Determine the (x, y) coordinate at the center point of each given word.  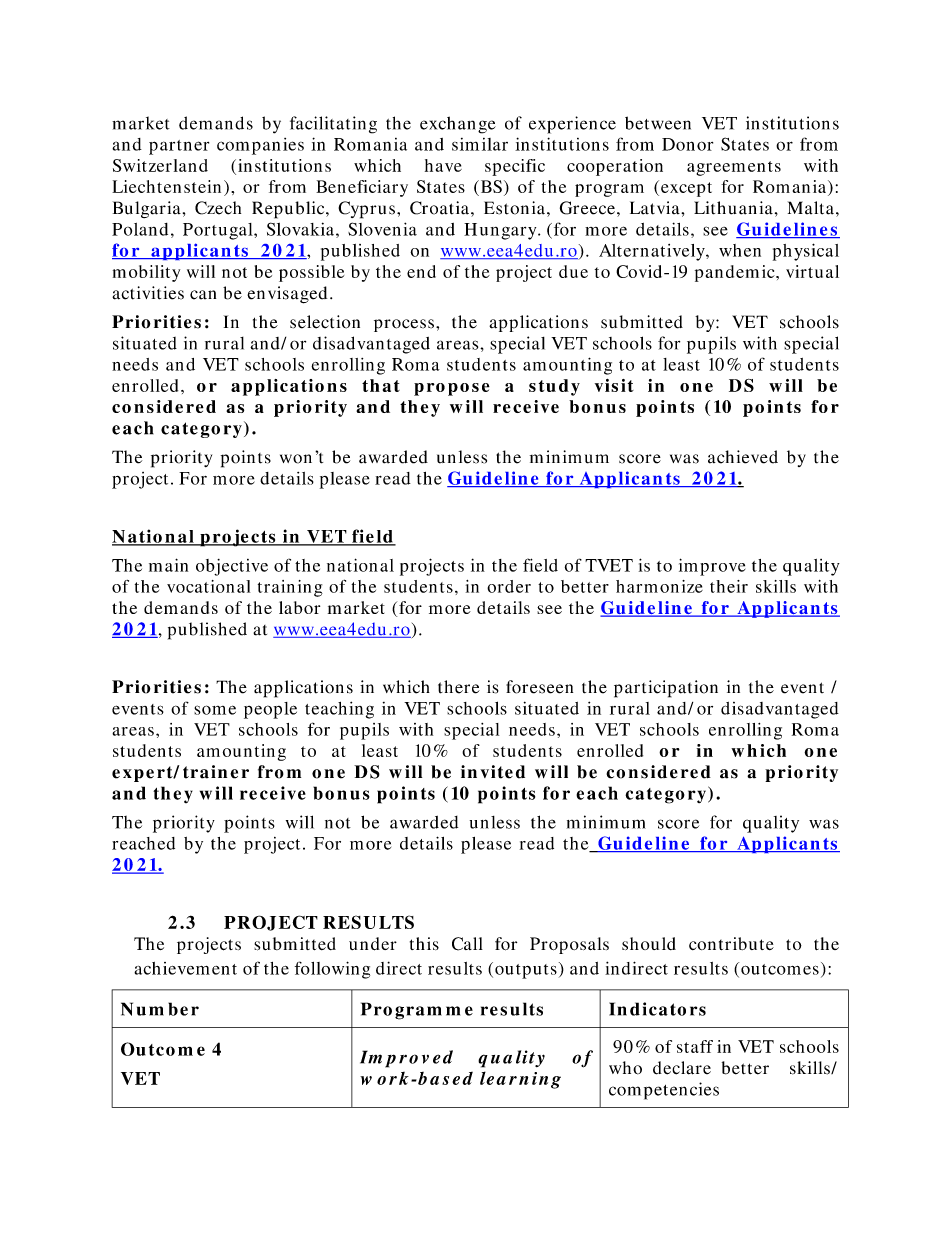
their (729, 586)
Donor (687, 144)
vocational (208, 586)
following (332, 970)
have (443, 165)
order (509, 586)
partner (179, 147)
